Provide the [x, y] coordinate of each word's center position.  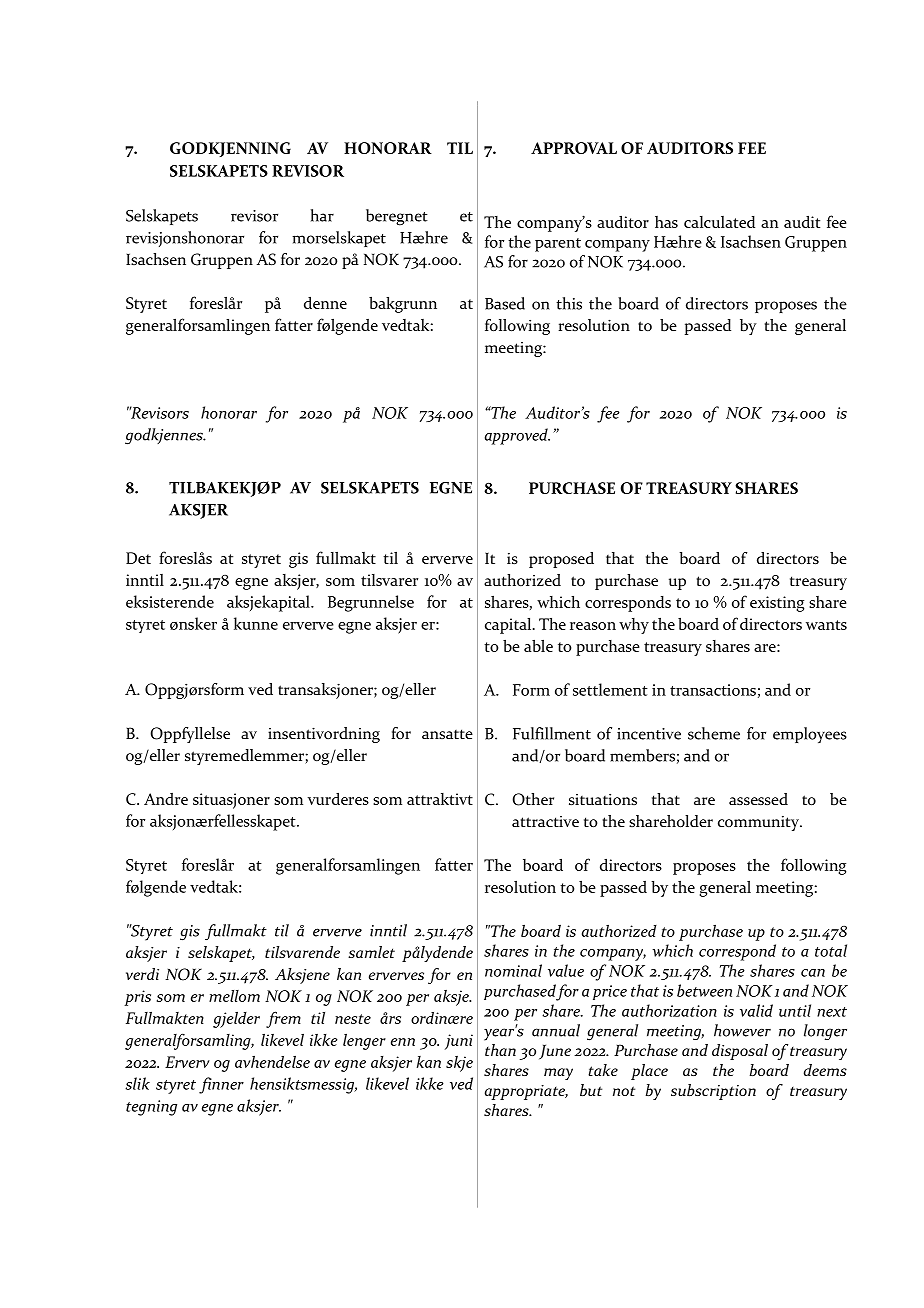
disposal [740, 1052]
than [500, 1050]
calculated [719, 222]
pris [137, 998]
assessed [758, 799]
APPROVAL [574, 148]
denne [325, 302]
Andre [166, 799]
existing [777, 604]
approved [517, 436]
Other [533, 799]
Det [138, 558]
